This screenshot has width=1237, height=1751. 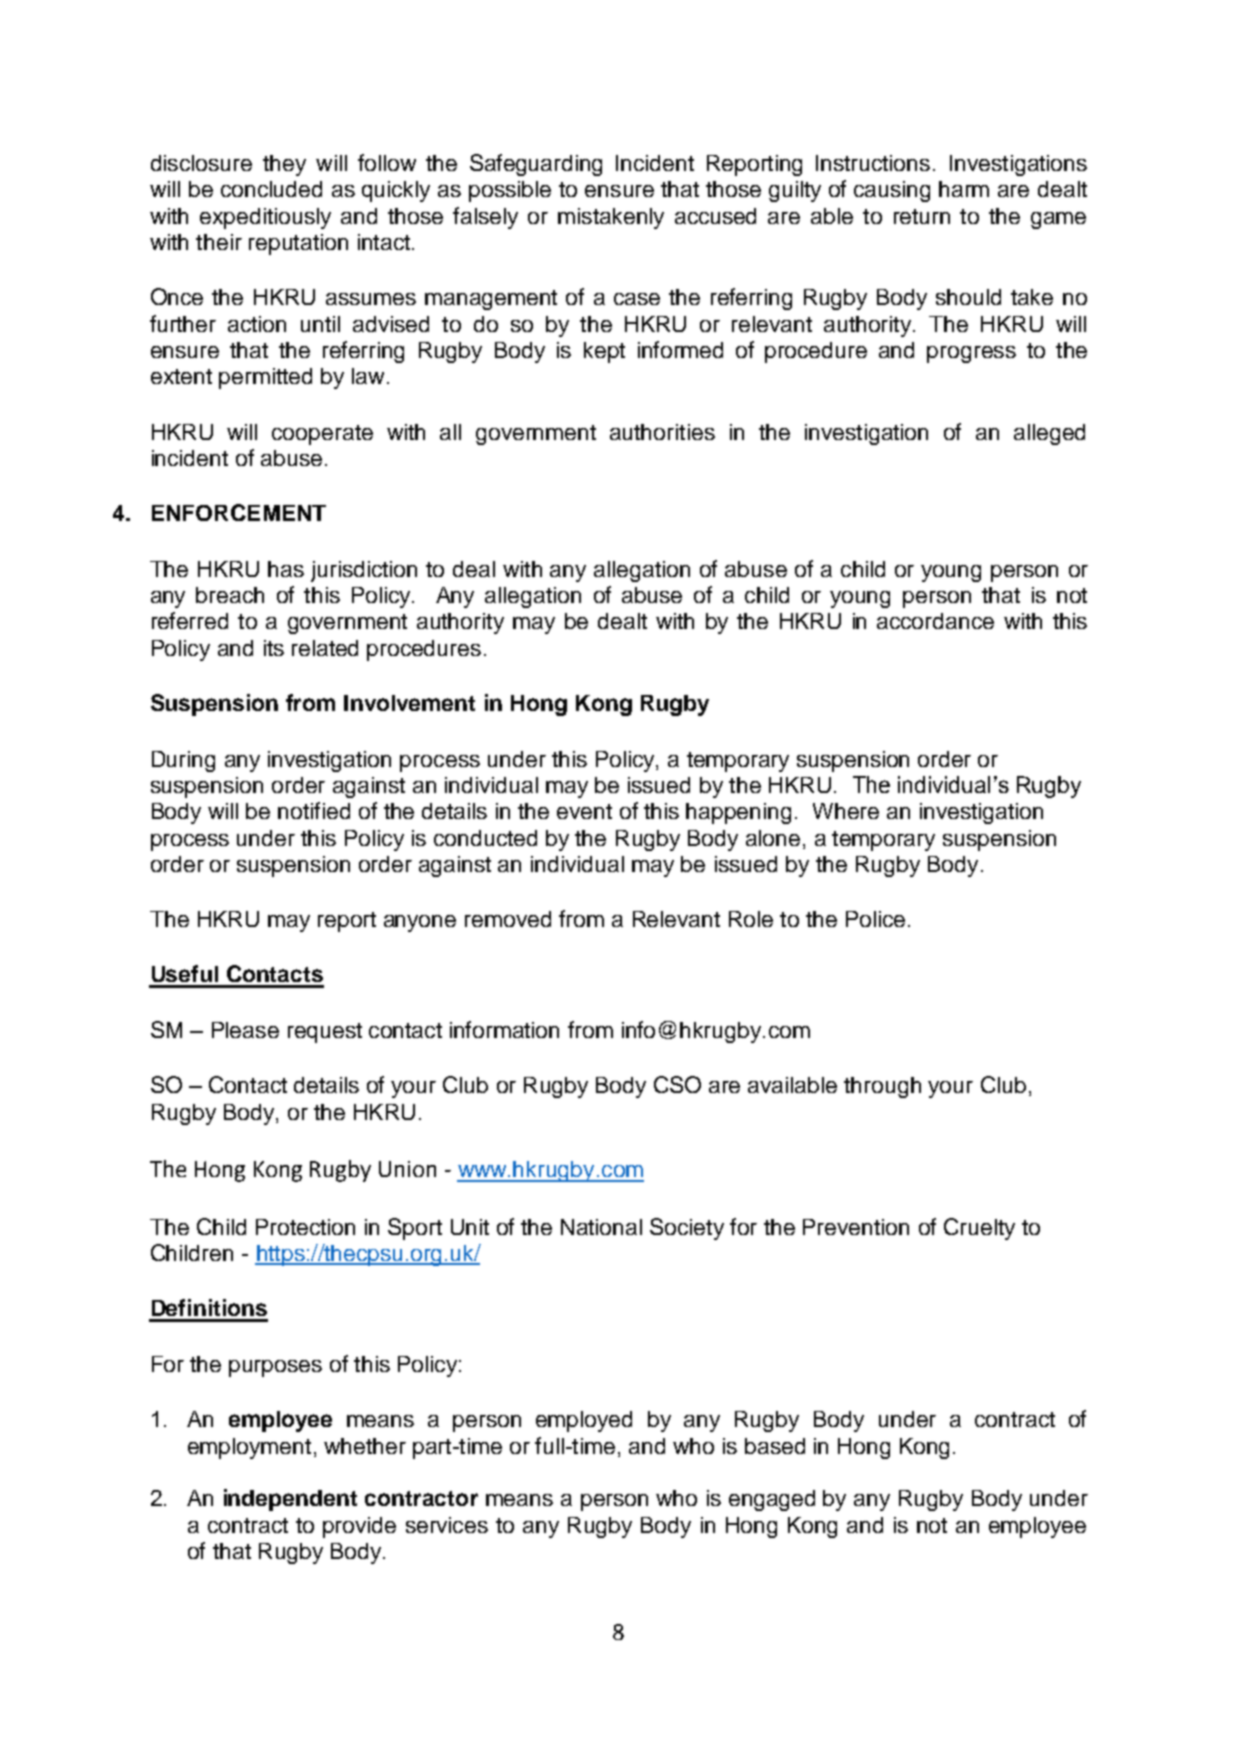 I want to click on Protection, so click(x=305, y=1227).
